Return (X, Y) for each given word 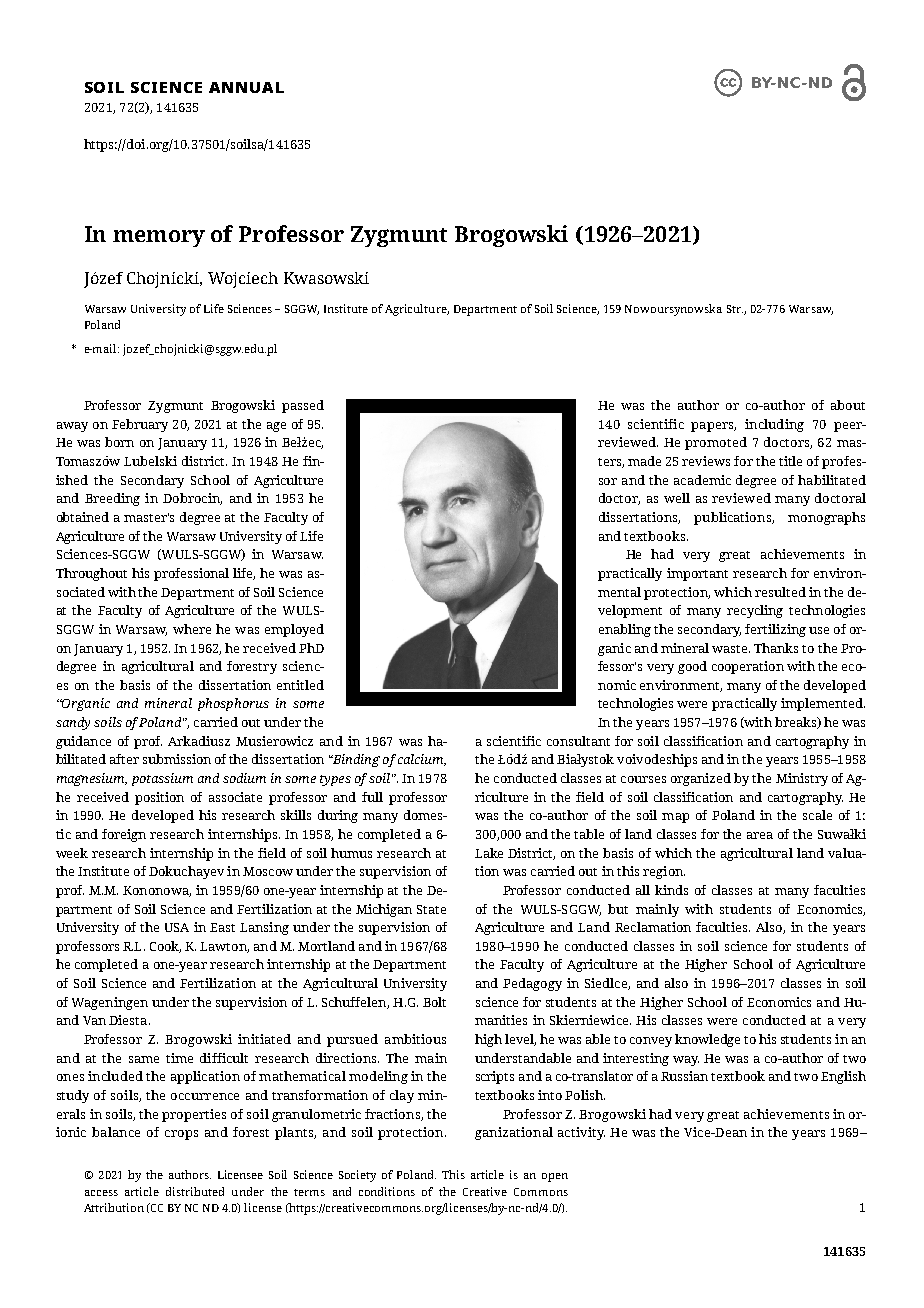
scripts (495, 1077)
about (848, 405)
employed (294, 630)
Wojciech (243, 280)
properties (194, 1115)
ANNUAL (246, 87)
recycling (755, 611)
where (192, 629)
